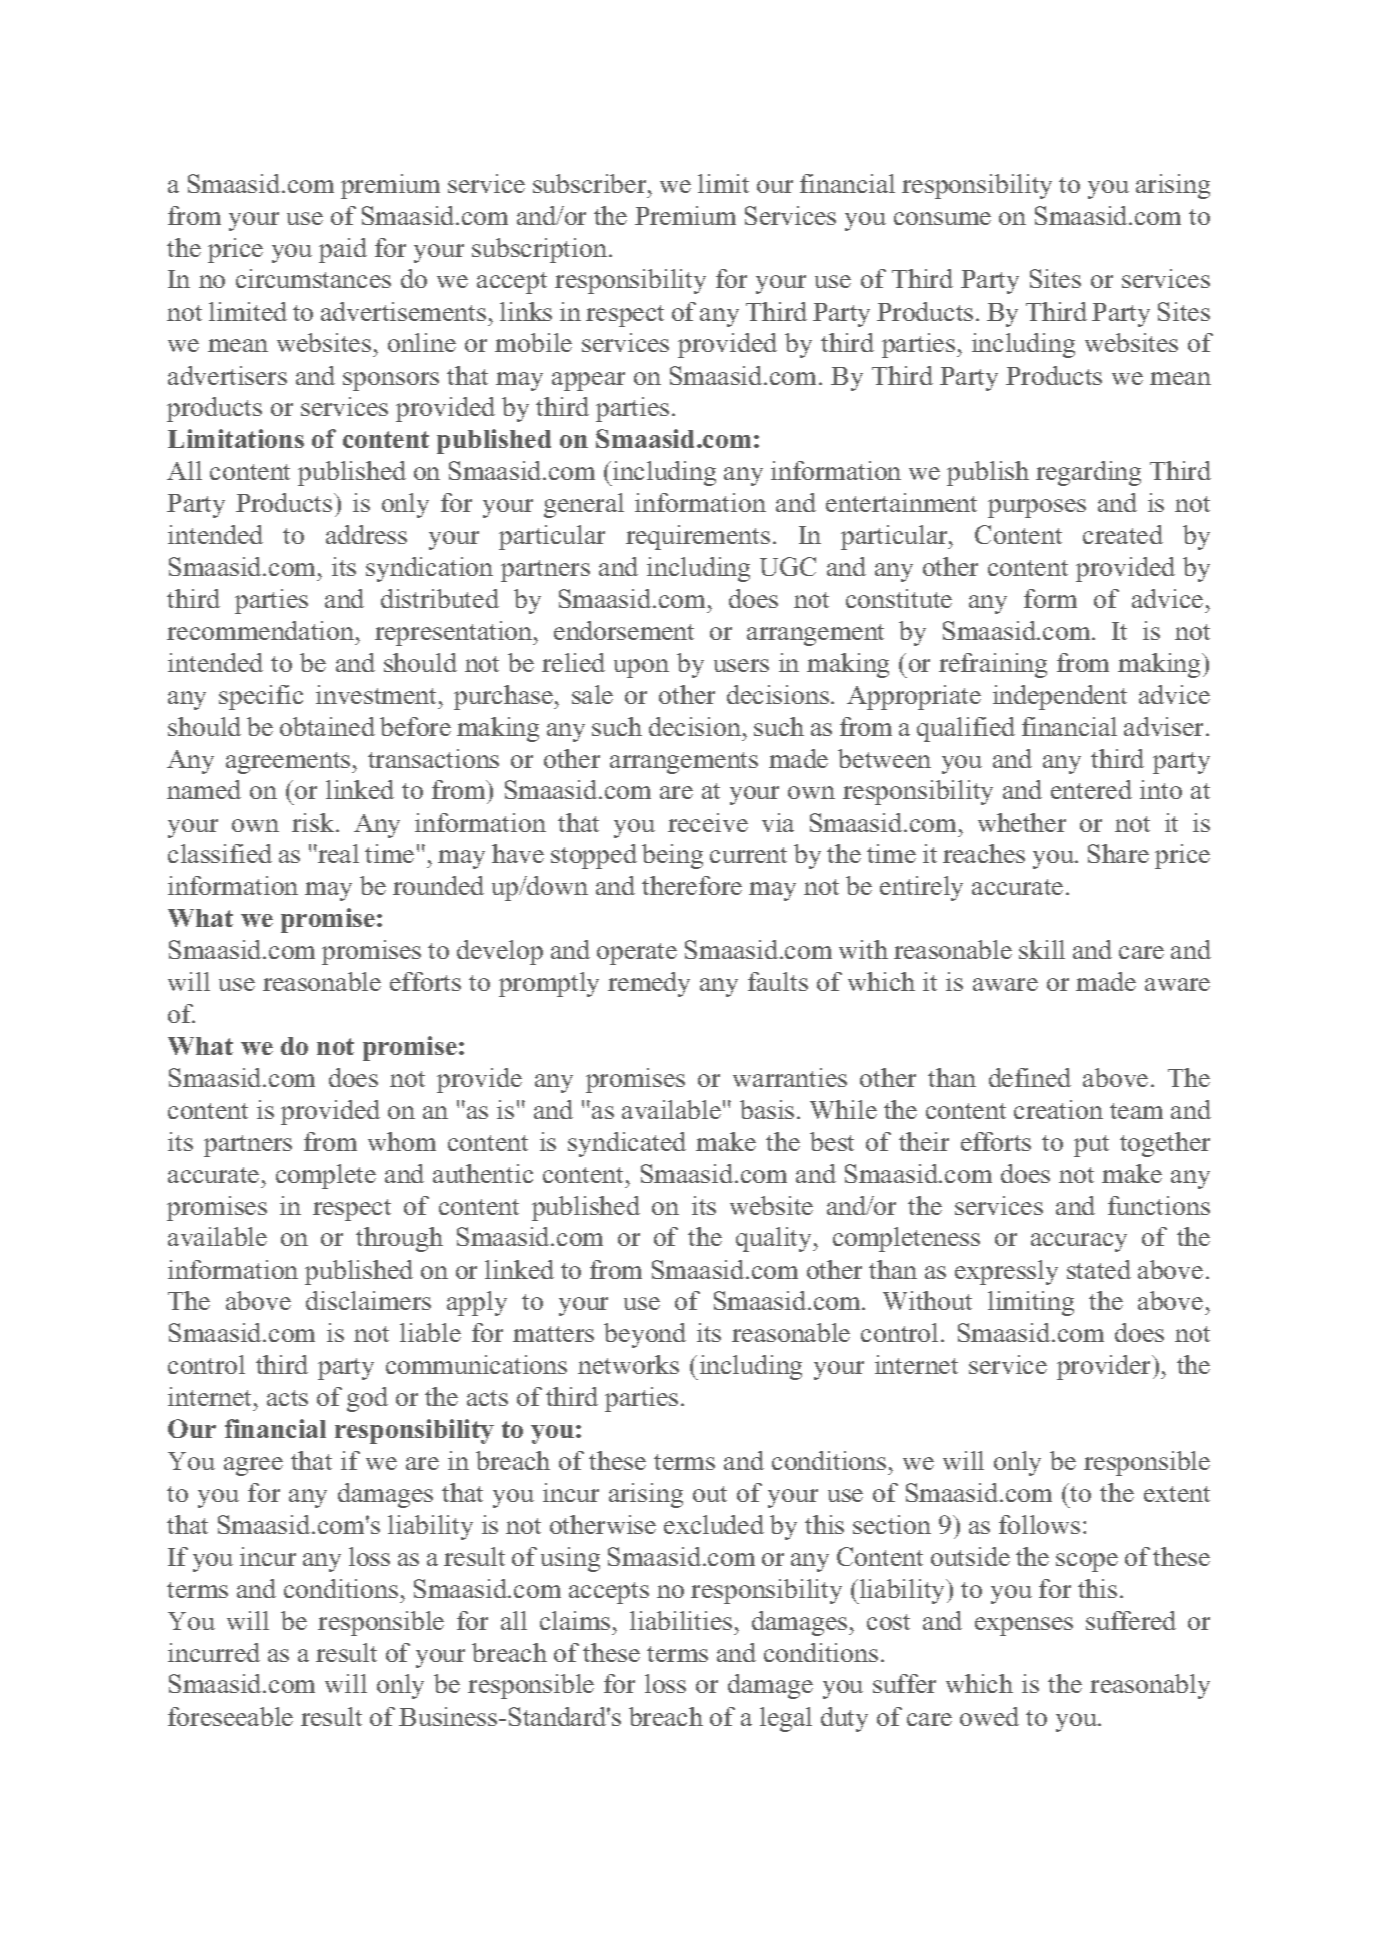 The image size is (1377, 1948). Describe the element at coordinates (337, 853) in the document. I see `real` at that location.
